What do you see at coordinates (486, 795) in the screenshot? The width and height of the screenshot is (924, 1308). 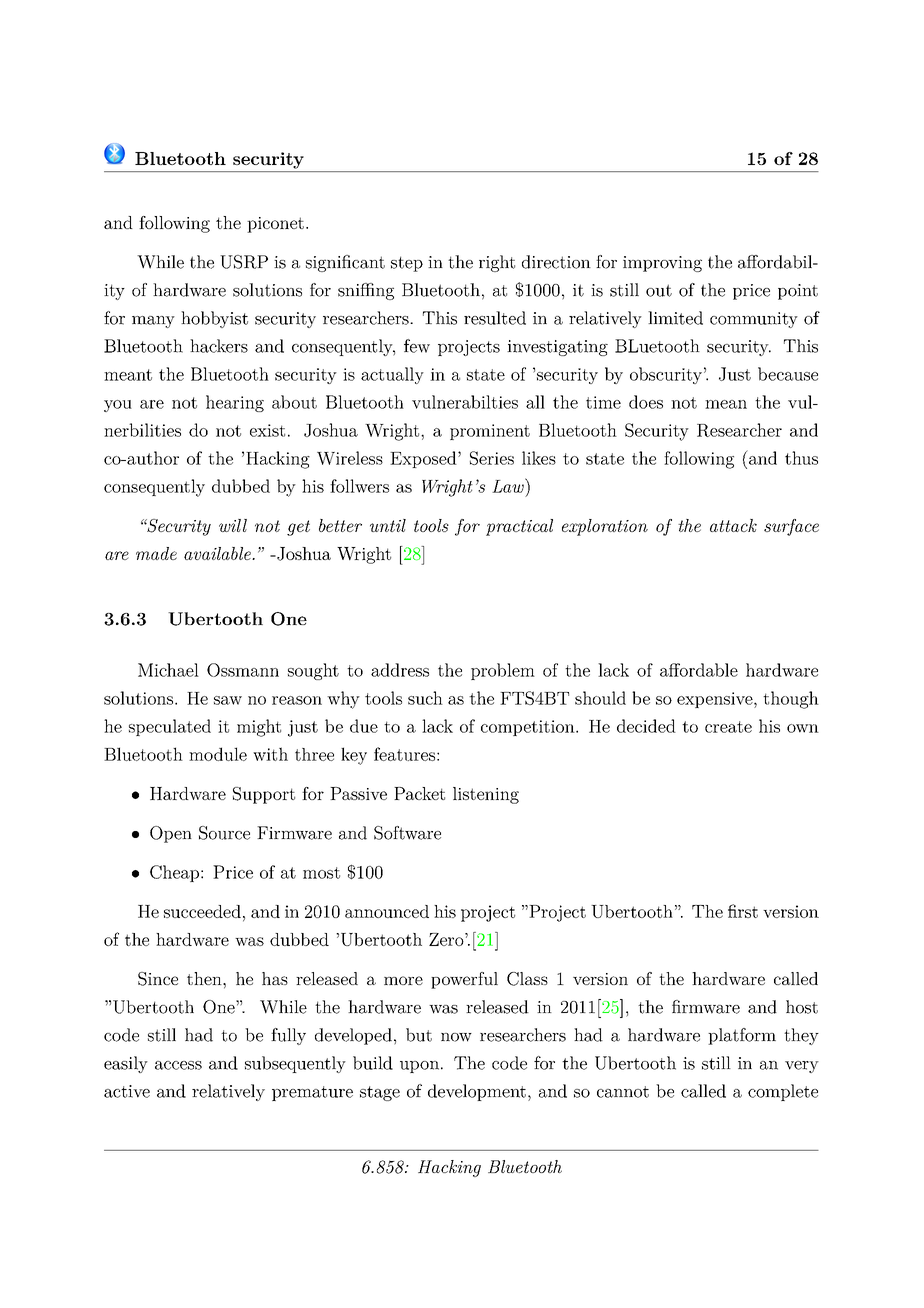 I see `listening` at bounding box center [486, 795].
